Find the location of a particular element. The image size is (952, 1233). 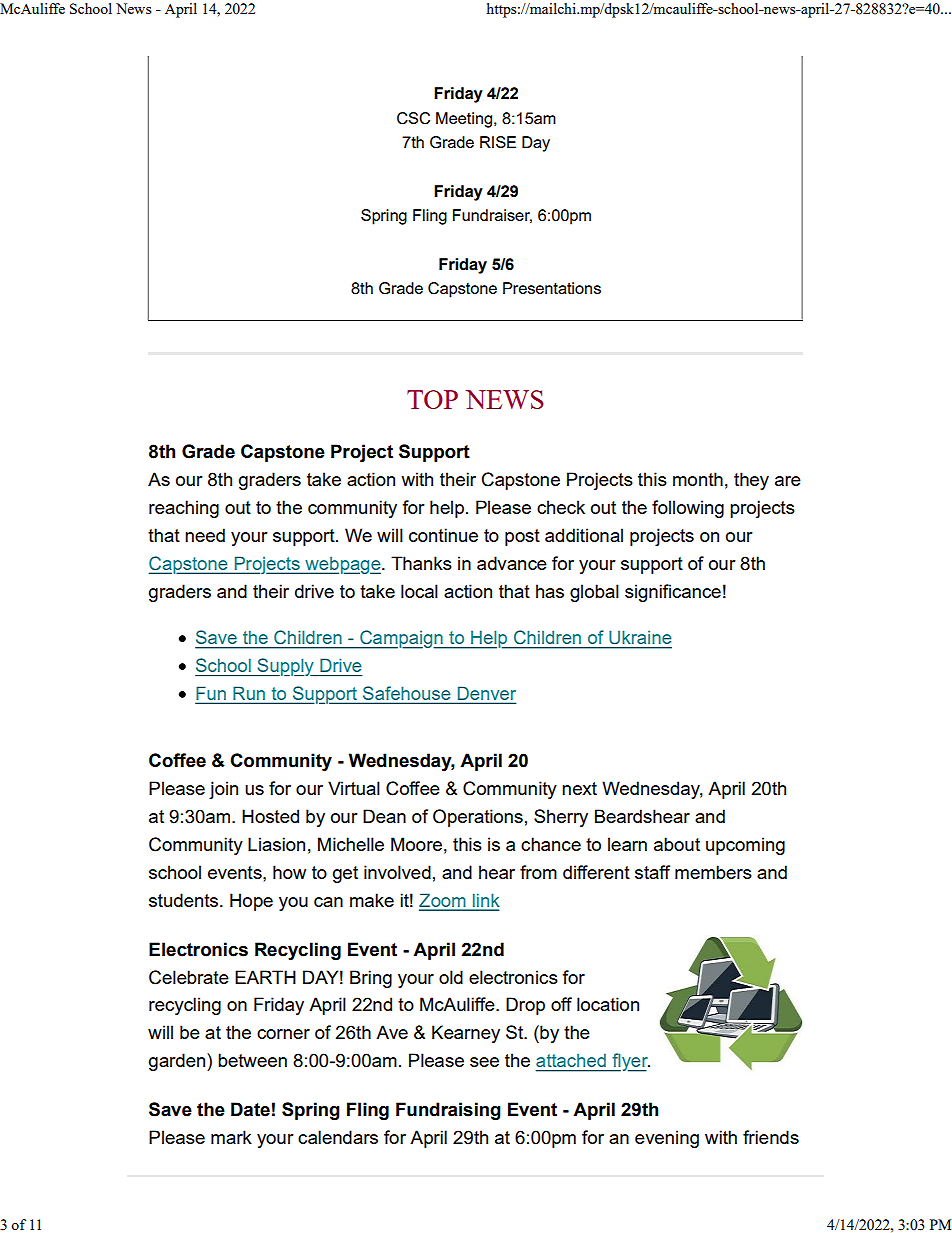

Date is located at coordinates (250, 1109).
